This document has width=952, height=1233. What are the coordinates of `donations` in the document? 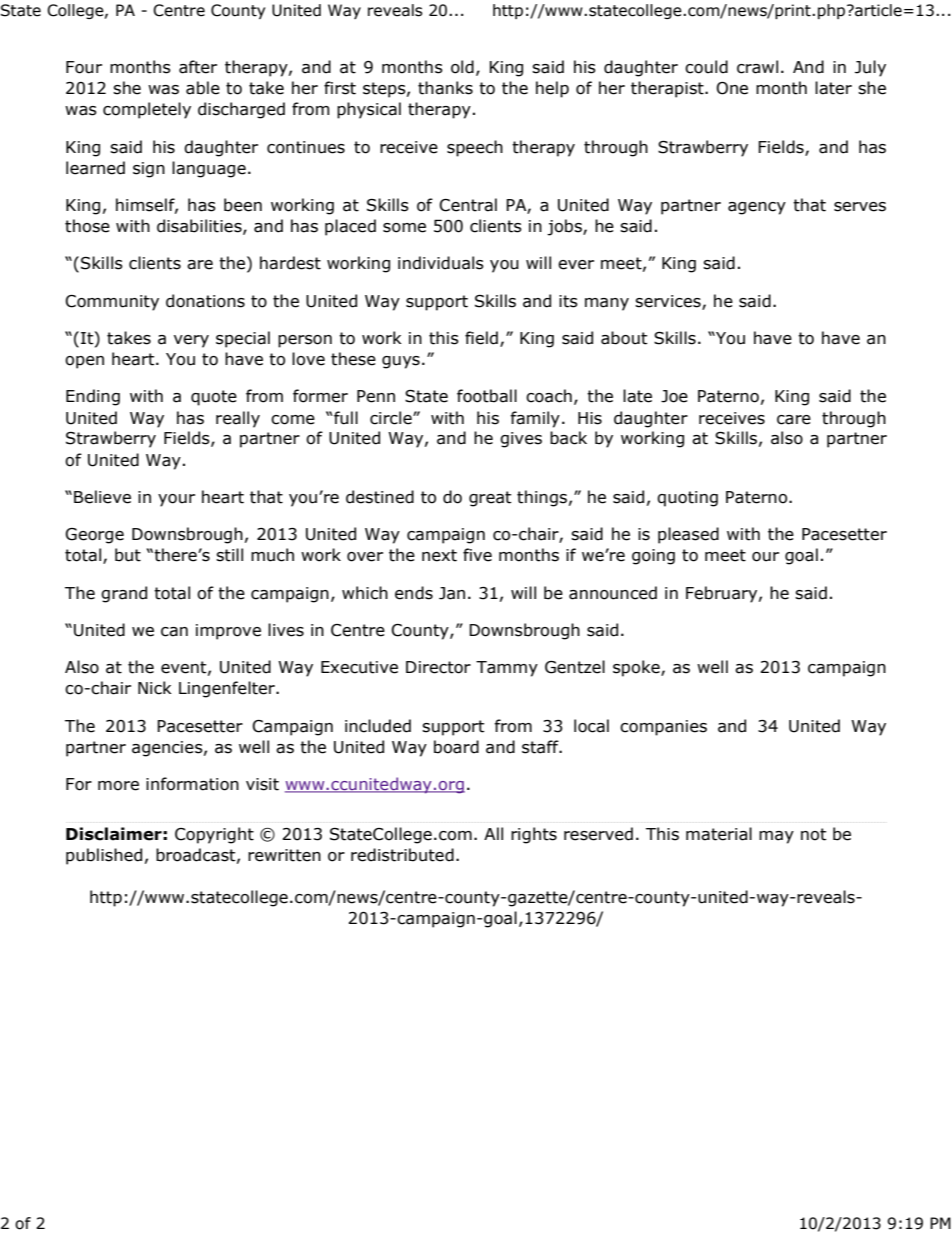 It's located at (205, 301).
